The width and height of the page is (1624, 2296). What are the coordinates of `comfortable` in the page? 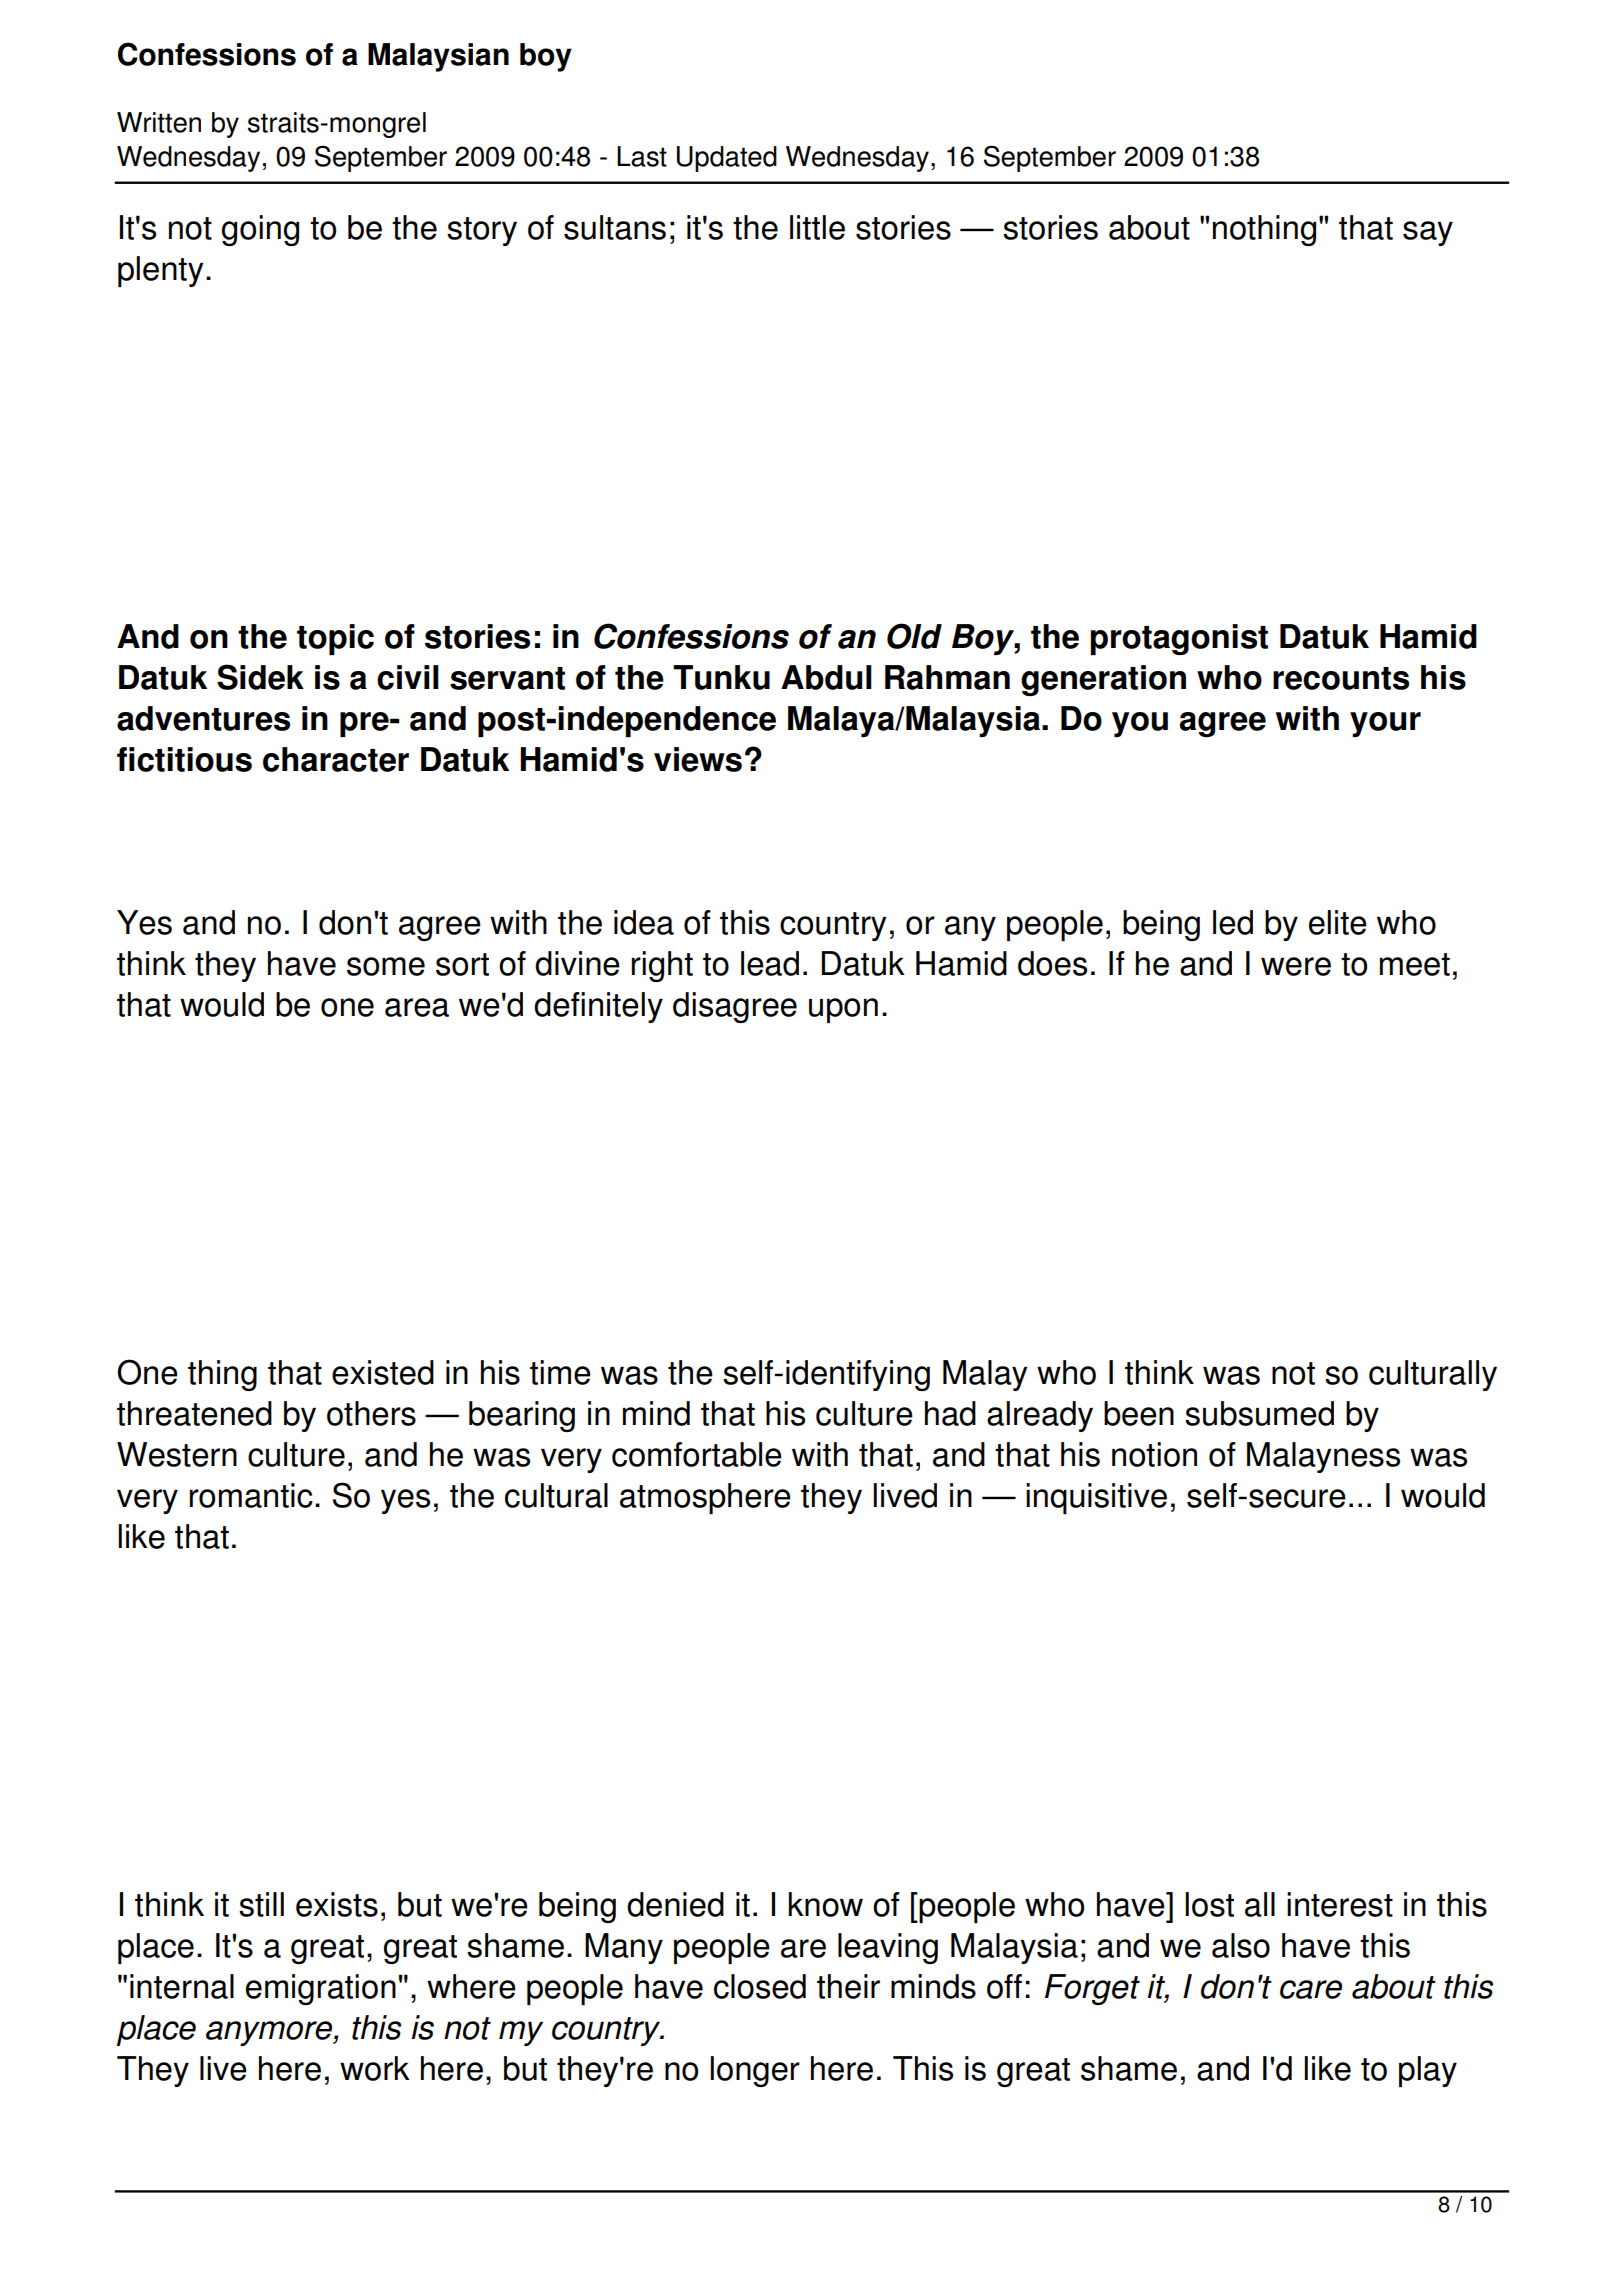 It's located at (697, 1454).
